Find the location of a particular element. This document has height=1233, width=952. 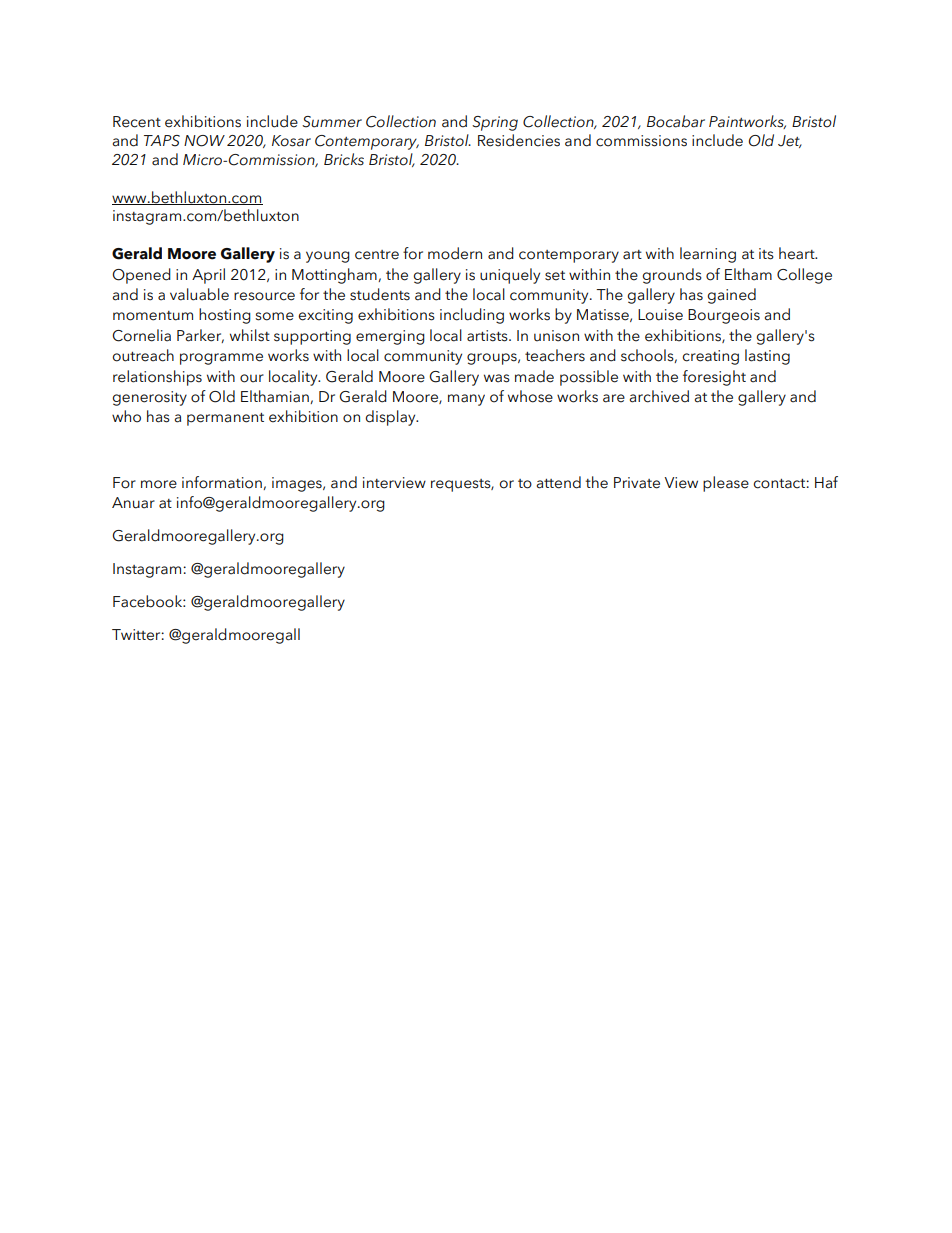

more is located at coordinates (159, 484).
